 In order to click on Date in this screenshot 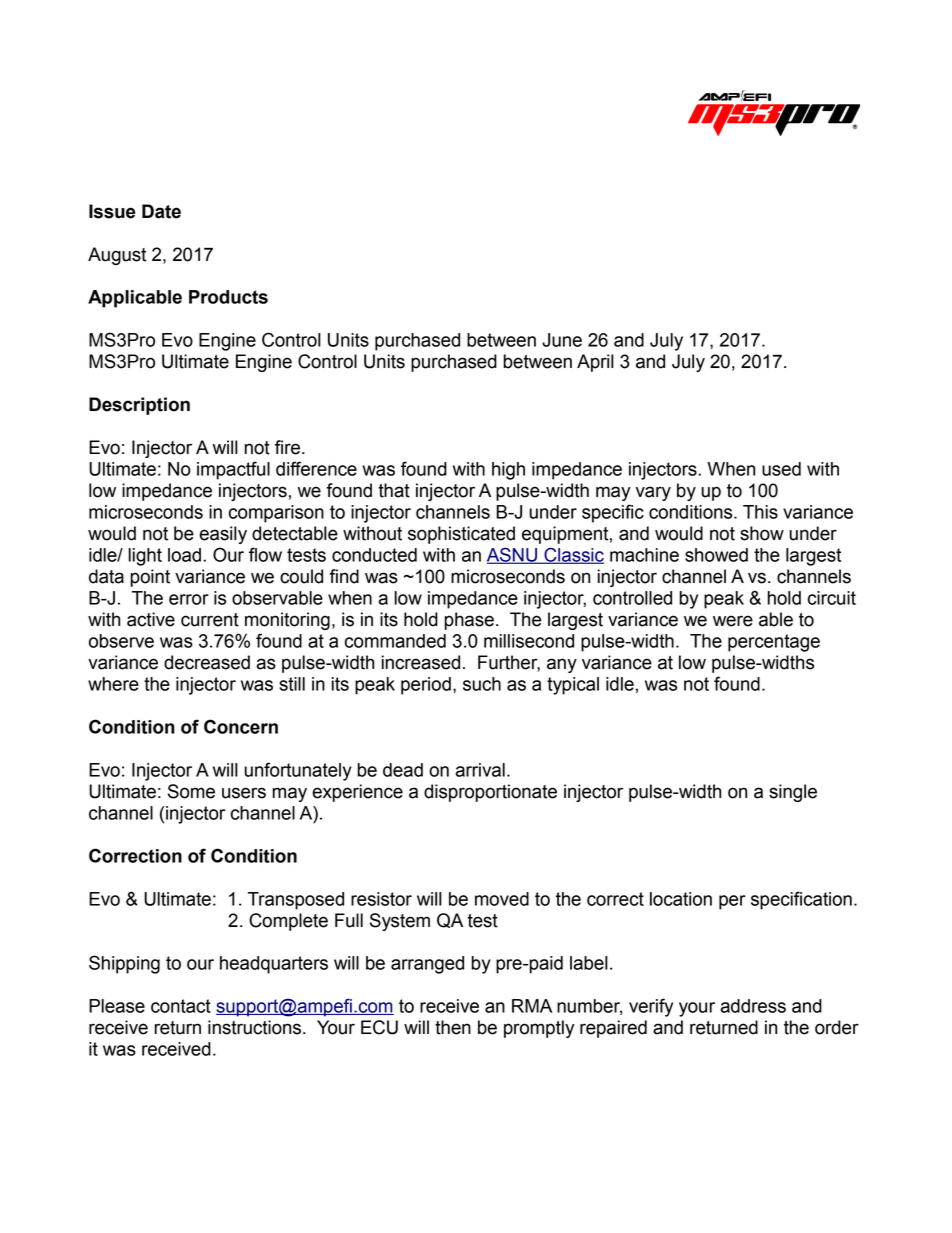, I will do `click(161, 211)`.
